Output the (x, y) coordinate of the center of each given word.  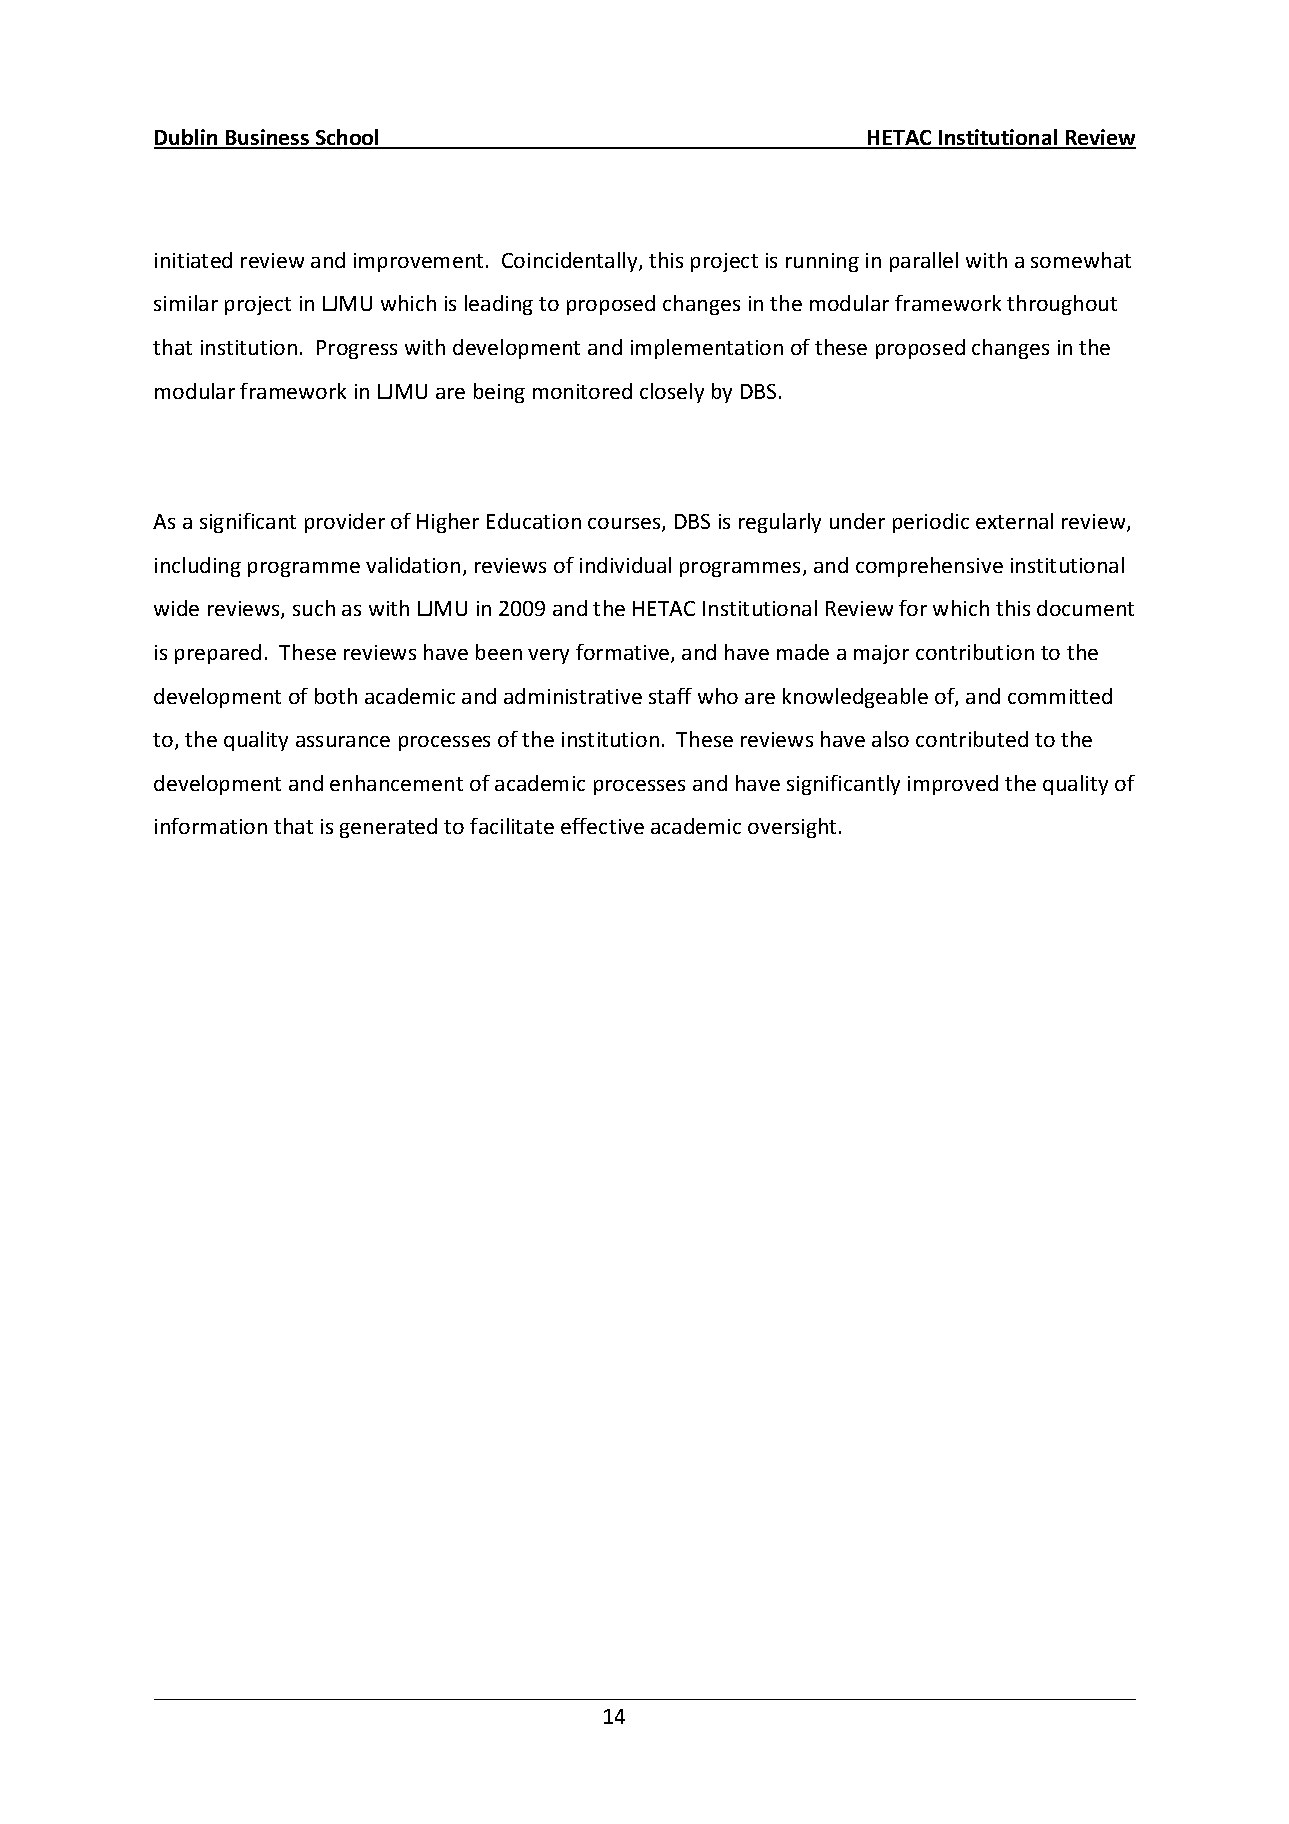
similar (186, 303)
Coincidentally (571, 262)
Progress (357, 349)
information (211, 826)
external (1014, 521)
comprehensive (929, 567)
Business (267, 138)
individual (625, 565)
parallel (924, 262)
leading (499, 305)
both (336, 696)
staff (670, 696)
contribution (975, 652)
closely (672, 393)
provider (345, 523)
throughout (1062, 305)
